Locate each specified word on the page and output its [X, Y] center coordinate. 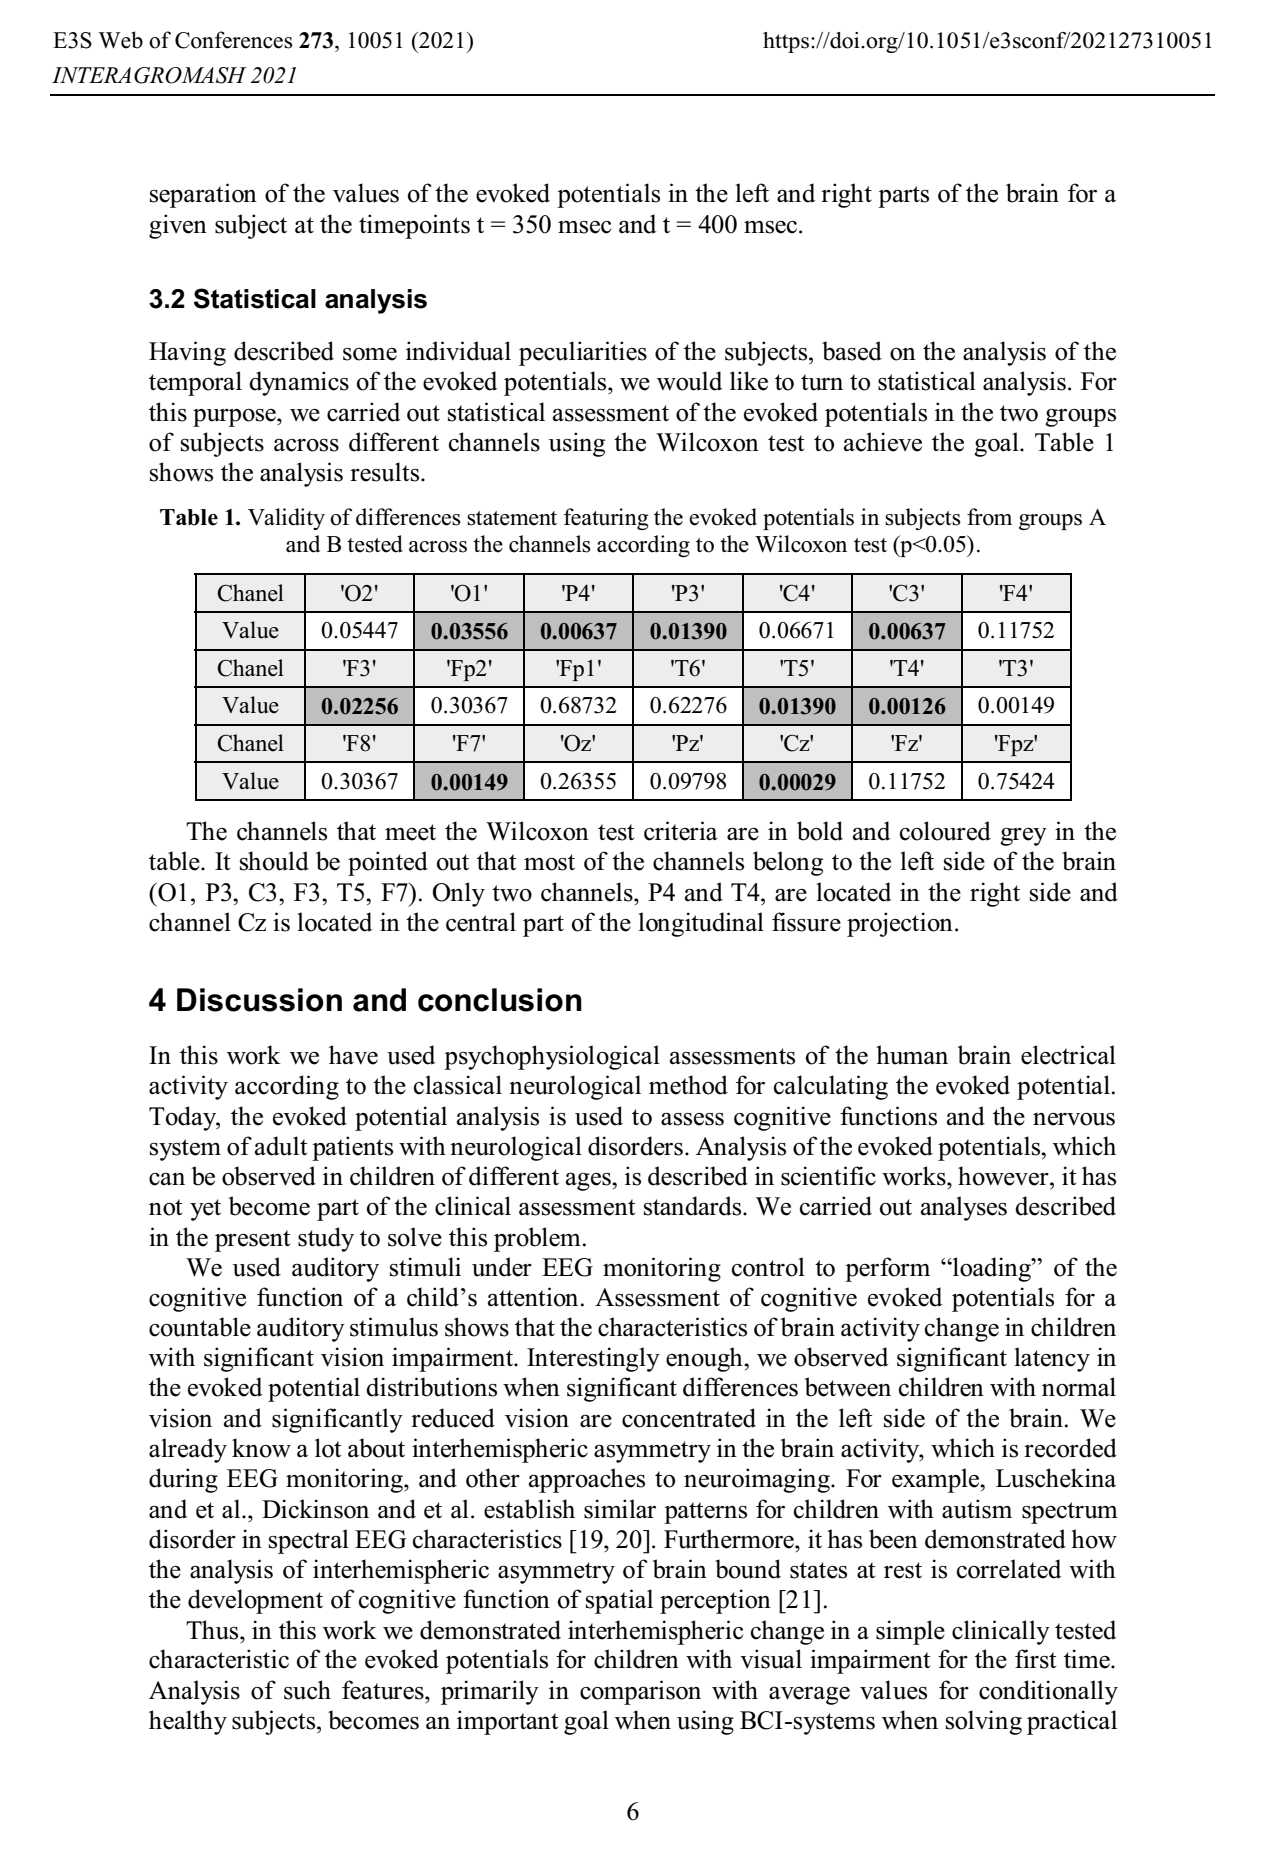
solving [984, 1722]
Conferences [233, 40]
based [852, 351]
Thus [213, 1630]
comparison [640, 1692]
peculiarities [583, 353]
